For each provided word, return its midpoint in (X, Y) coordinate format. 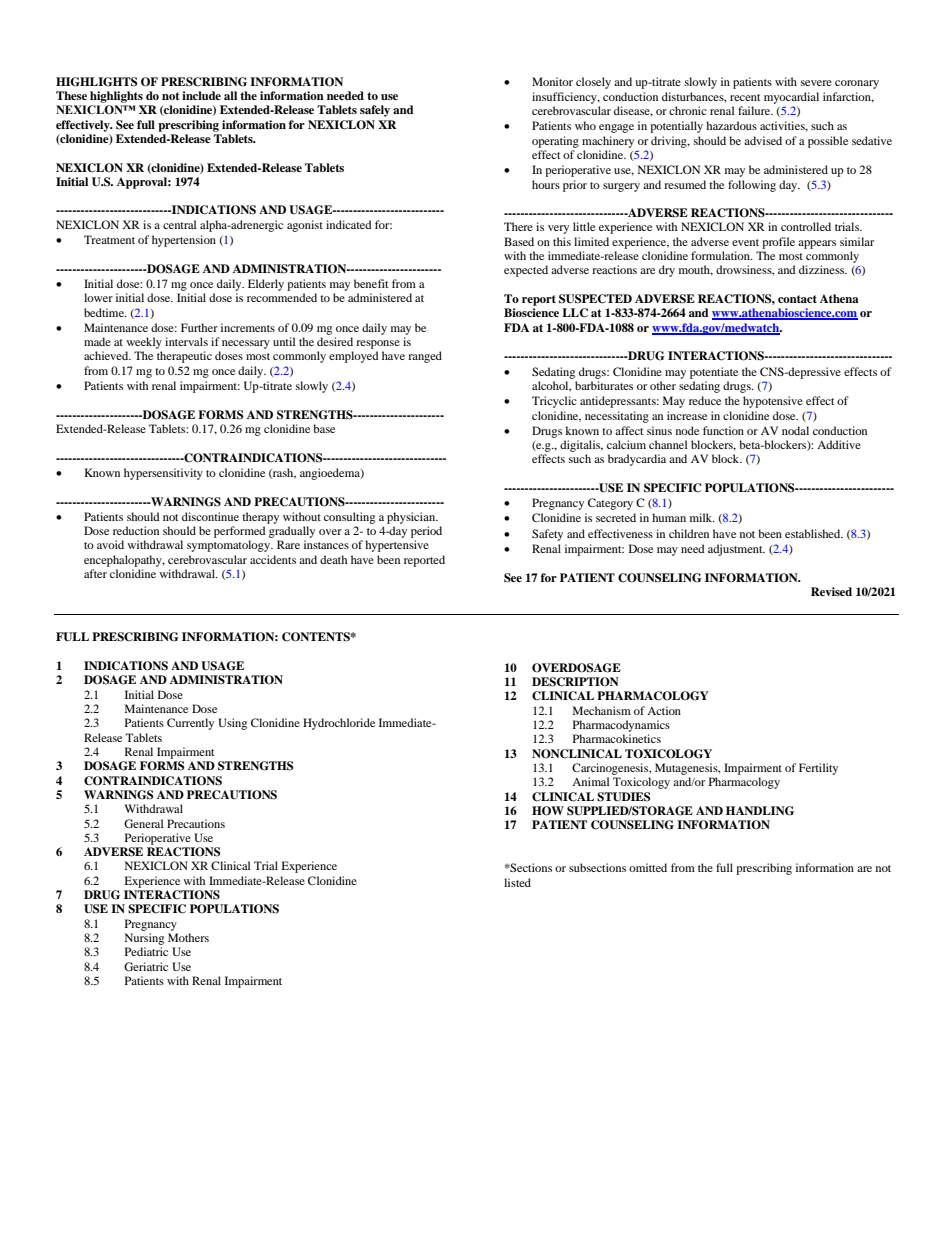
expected (526, 271)
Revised (831, 591)
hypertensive (397, 546)
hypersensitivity (163, 474)
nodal (795, 430)
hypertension (184, 241)
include (201, 95)
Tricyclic (554, 402)
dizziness (823, 269)
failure (755, 110)
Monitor (552, 81)
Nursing (144, 939)
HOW (548, 811)
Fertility (818, 769)
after (95, 573)
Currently (190, 724)
